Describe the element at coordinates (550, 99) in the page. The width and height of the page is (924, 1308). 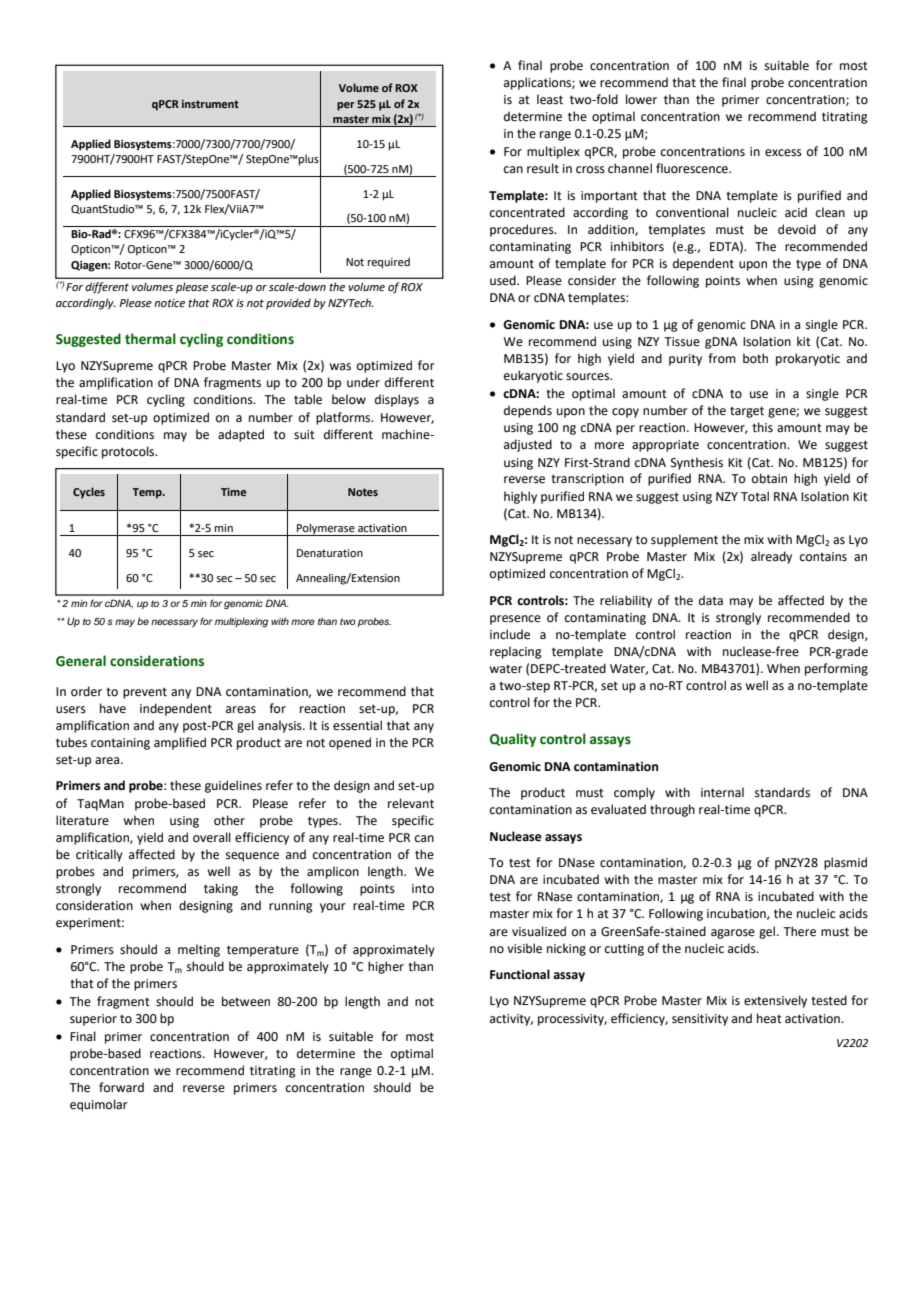
I see `least` at that location.
